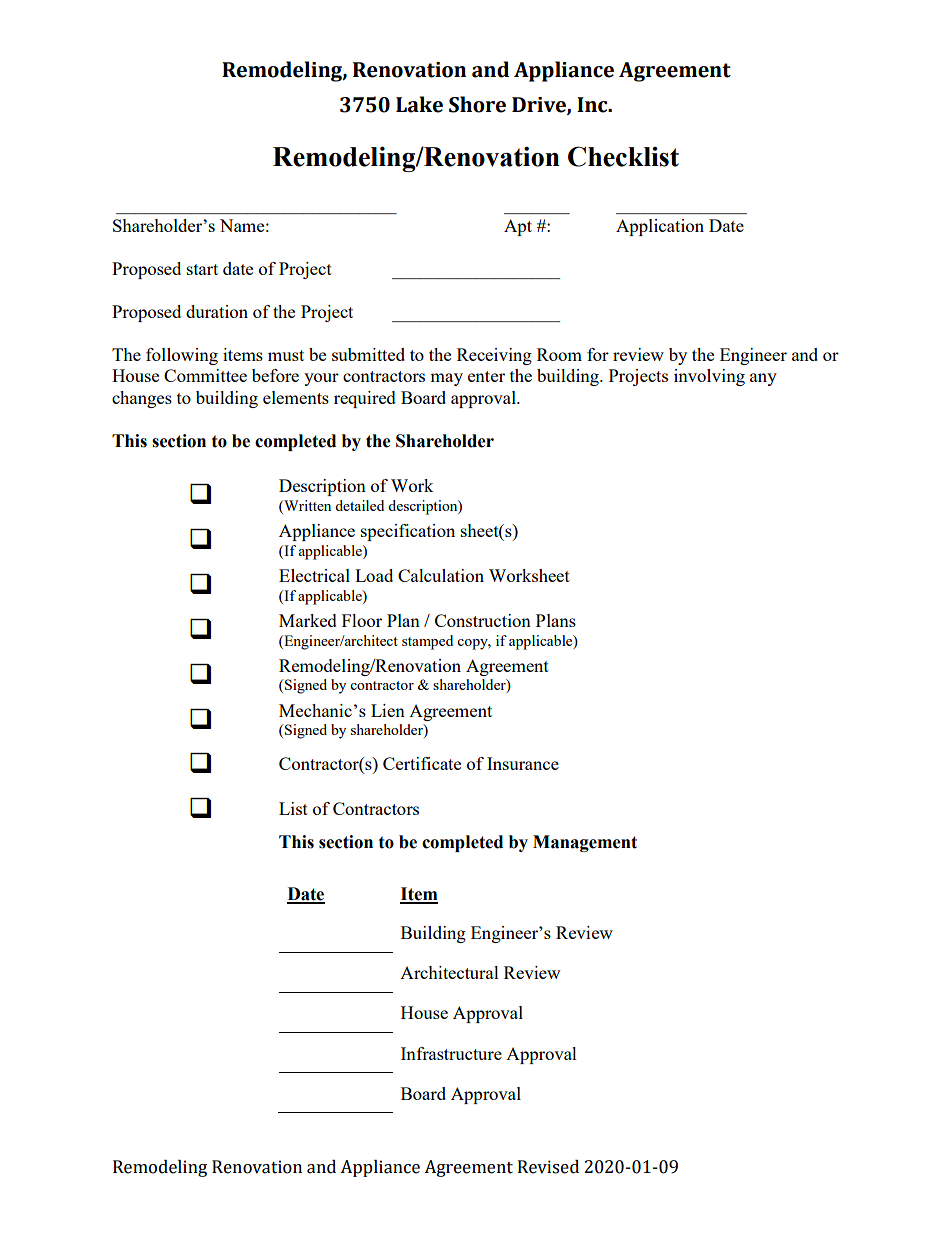 The width and height of the image is (952, 1233). What do you see at coordinates (202, 269) in the image?
I see `start` at bounding box center [202, 269].
